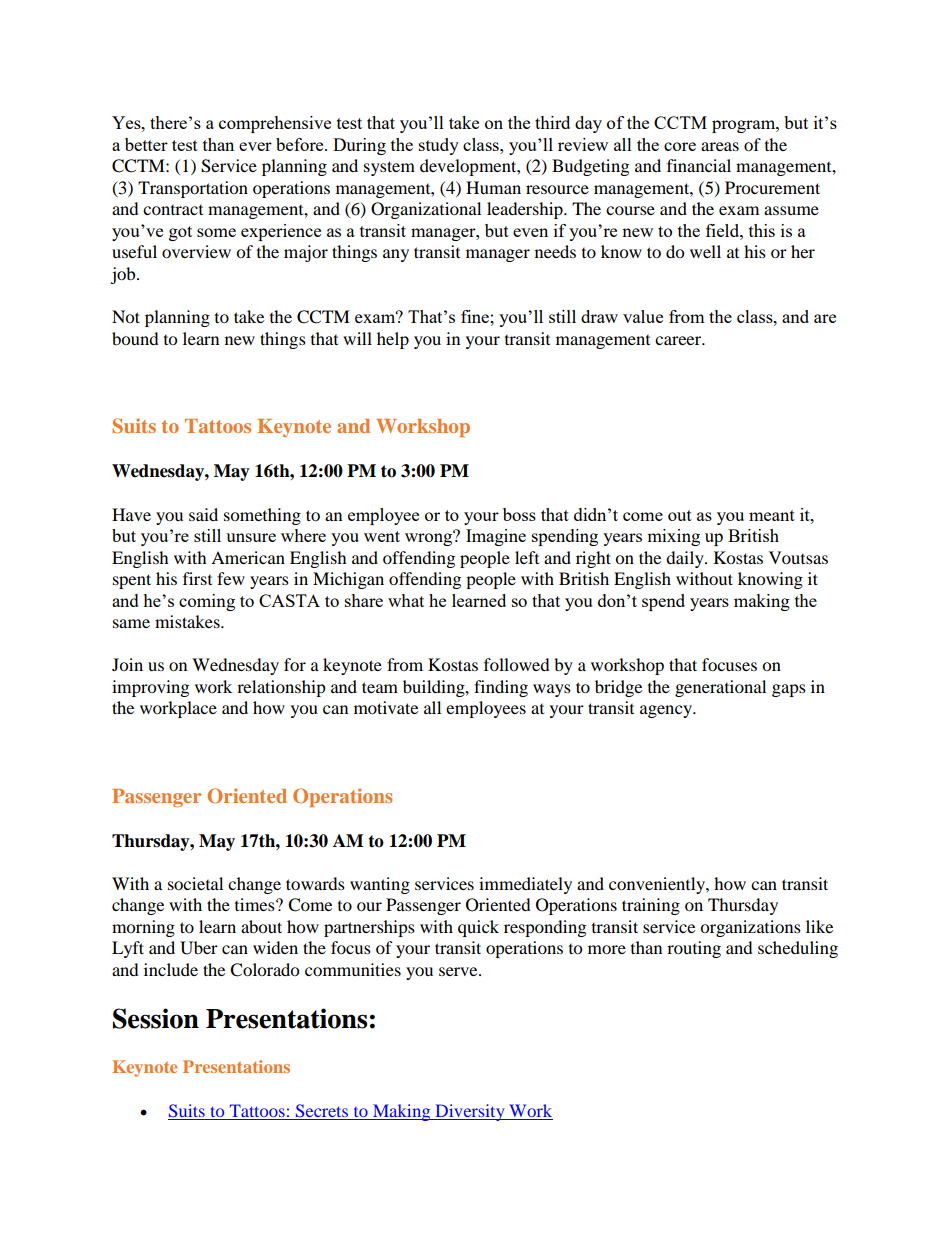 The width and height of the document is (952, 1233). What do you see at coordinates (207, 602) in the document?
I see `coming` at bounding box center [207, 602].
